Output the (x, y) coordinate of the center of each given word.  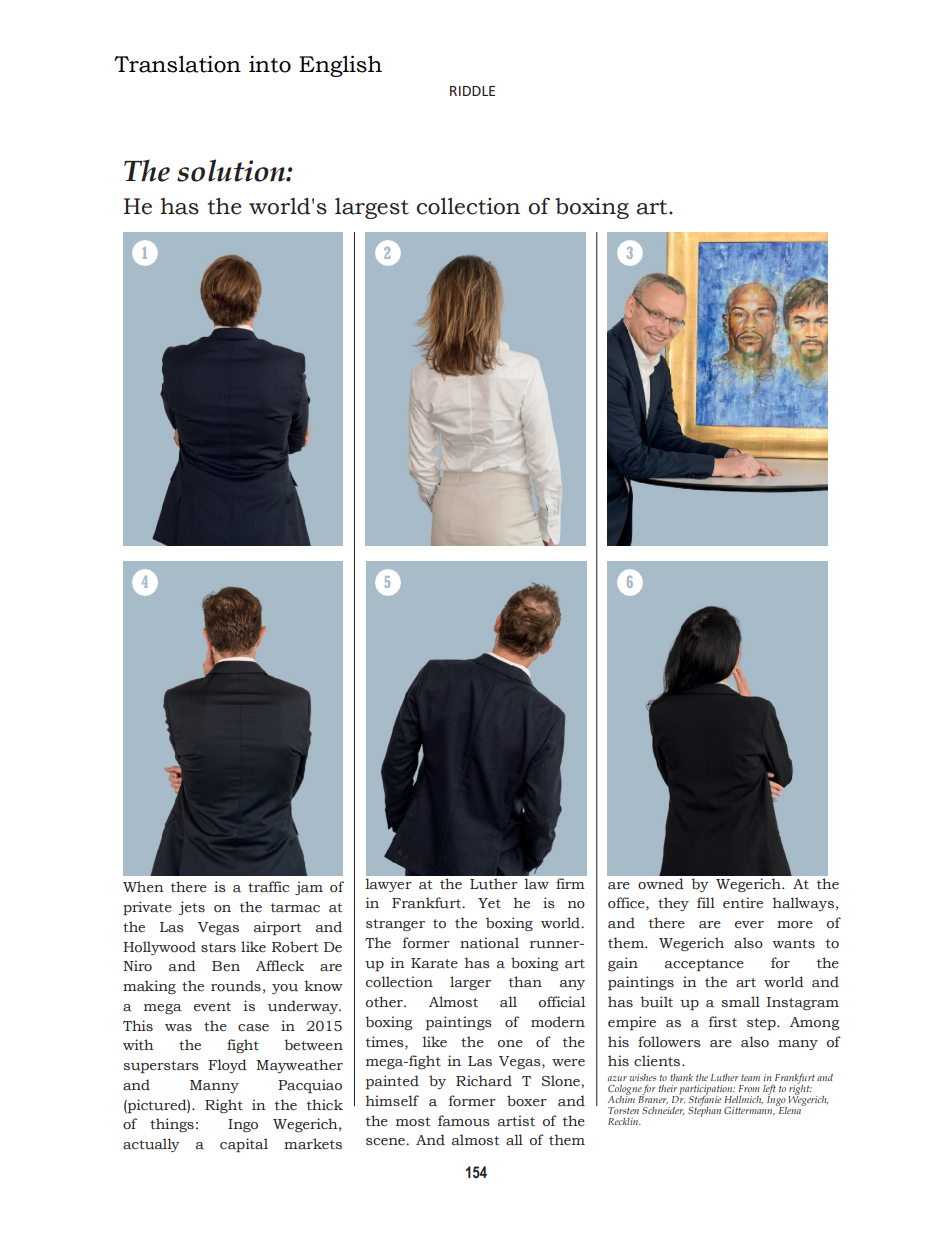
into (270, 64)
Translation (177, 64)
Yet (489, 903)
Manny (214, 1086)
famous (464, 1121)
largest (372, 208)
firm (570, 883)
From (749, 1088)
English (340, 66)
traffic (268, 887)
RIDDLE (472, 91)
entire (743, 903)
